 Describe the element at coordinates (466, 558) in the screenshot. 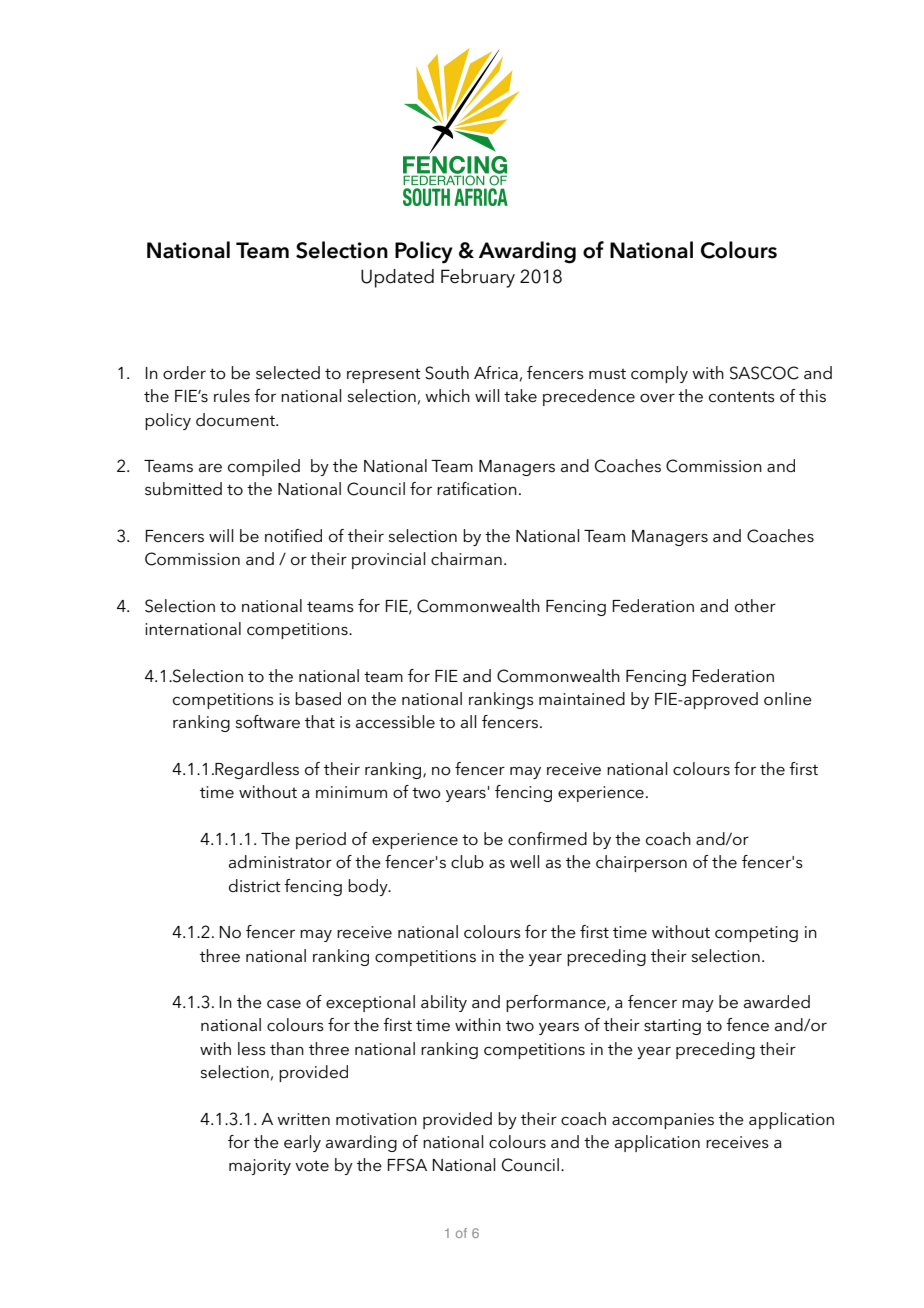

I see `chairman` at that location.
